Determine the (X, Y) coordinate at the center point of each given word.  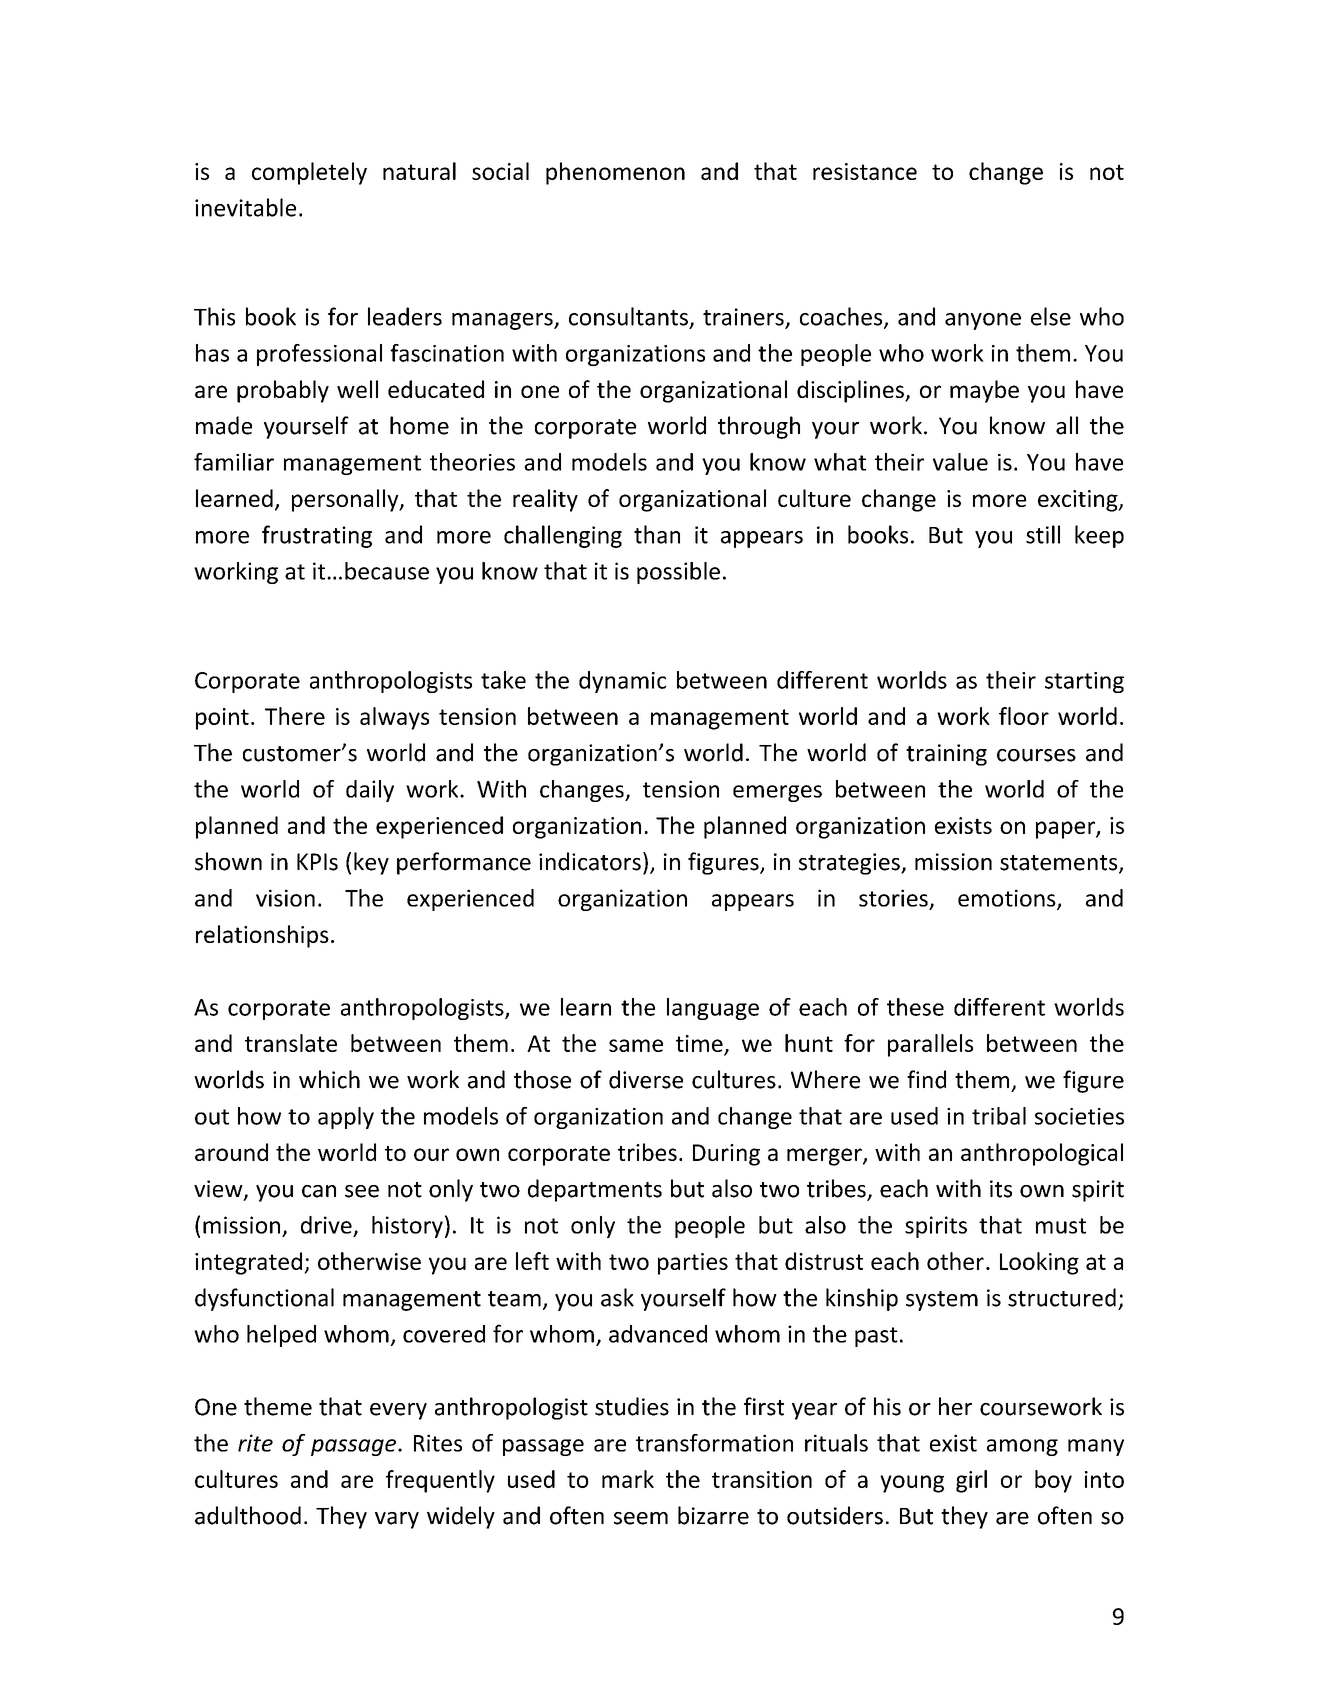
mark (628, 1479)
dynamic (622, 682)
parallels (930, 1045)
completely (309, 173)
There (295, 716)
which (329, 1079)
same (636, 1045)
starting (1084, 682)
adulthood (248, 1515)
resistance (865, 171)
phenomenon (615, 173)
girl (971, 1481)
